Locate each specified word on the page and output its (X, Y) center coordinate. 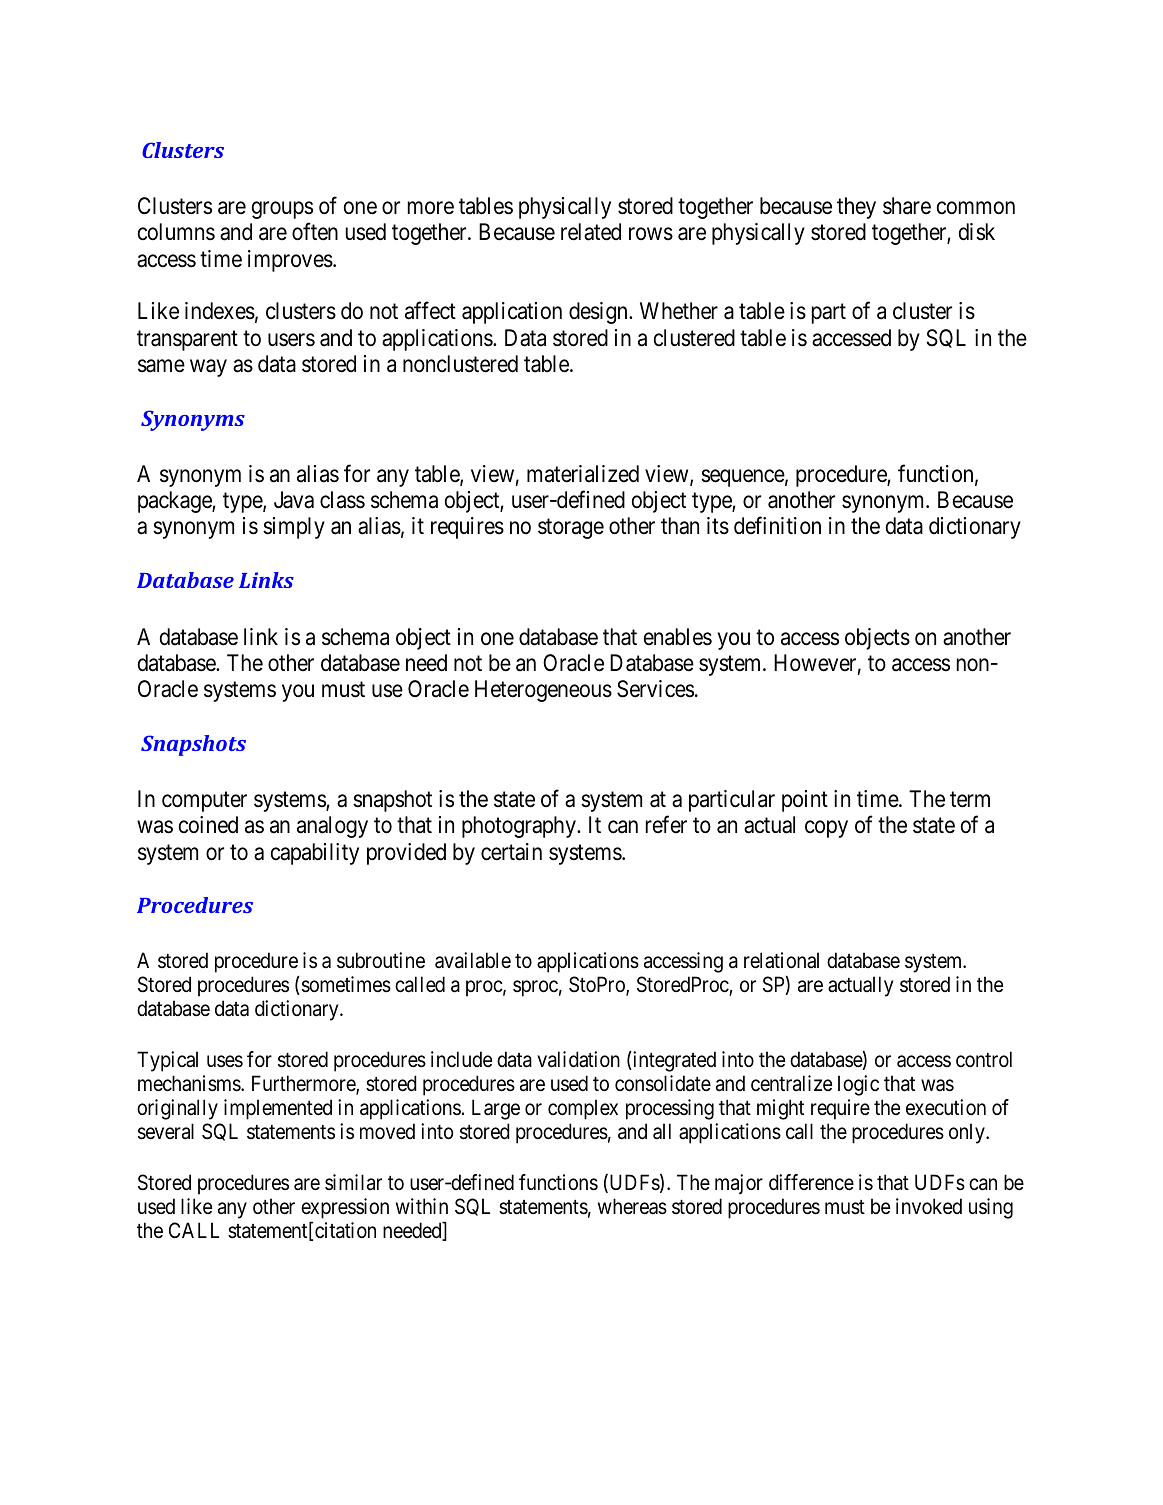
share (907, 206)
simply (294, 528)
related (591, 232)
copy (826, 829)
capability (315, 854)
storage (571, 529)
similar (353, 1182)
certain (511, 852)
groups (282, 210)
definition (777, 526)
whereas (632, 1206)
